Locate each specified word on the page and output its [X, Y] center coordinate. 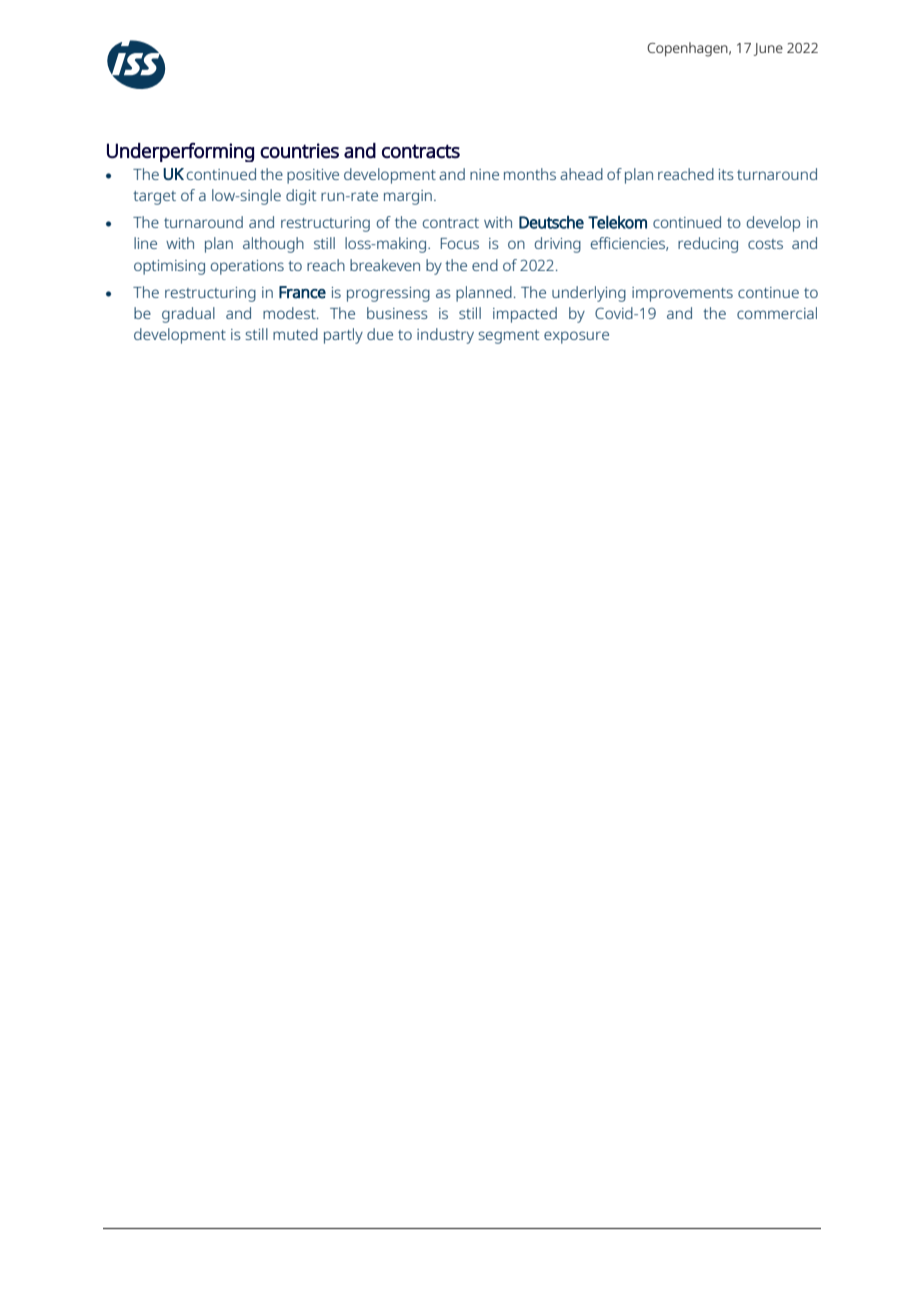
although [273, 245]
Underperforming [180, 152]
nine [484, 174]
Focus [460, 243]
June [768, 49]
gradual [188, 315]
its [726, 174]
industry [445, 336]
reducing [708, 245]
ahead [581, 174]
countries [299, 151]
